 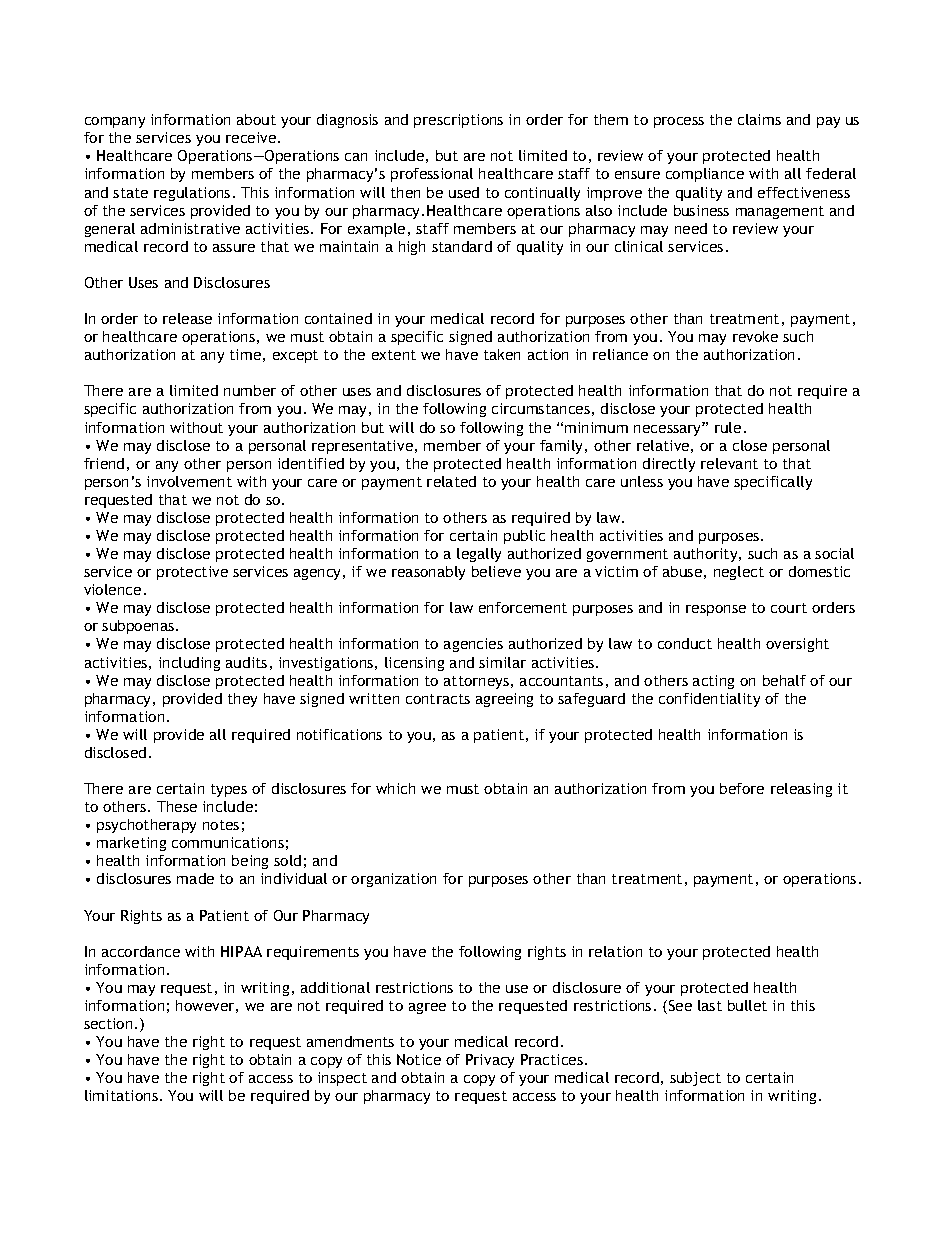 What do you see at coordinates (716, 610) in the screenshot?
I see `response` at bounding box center [716, 610].
